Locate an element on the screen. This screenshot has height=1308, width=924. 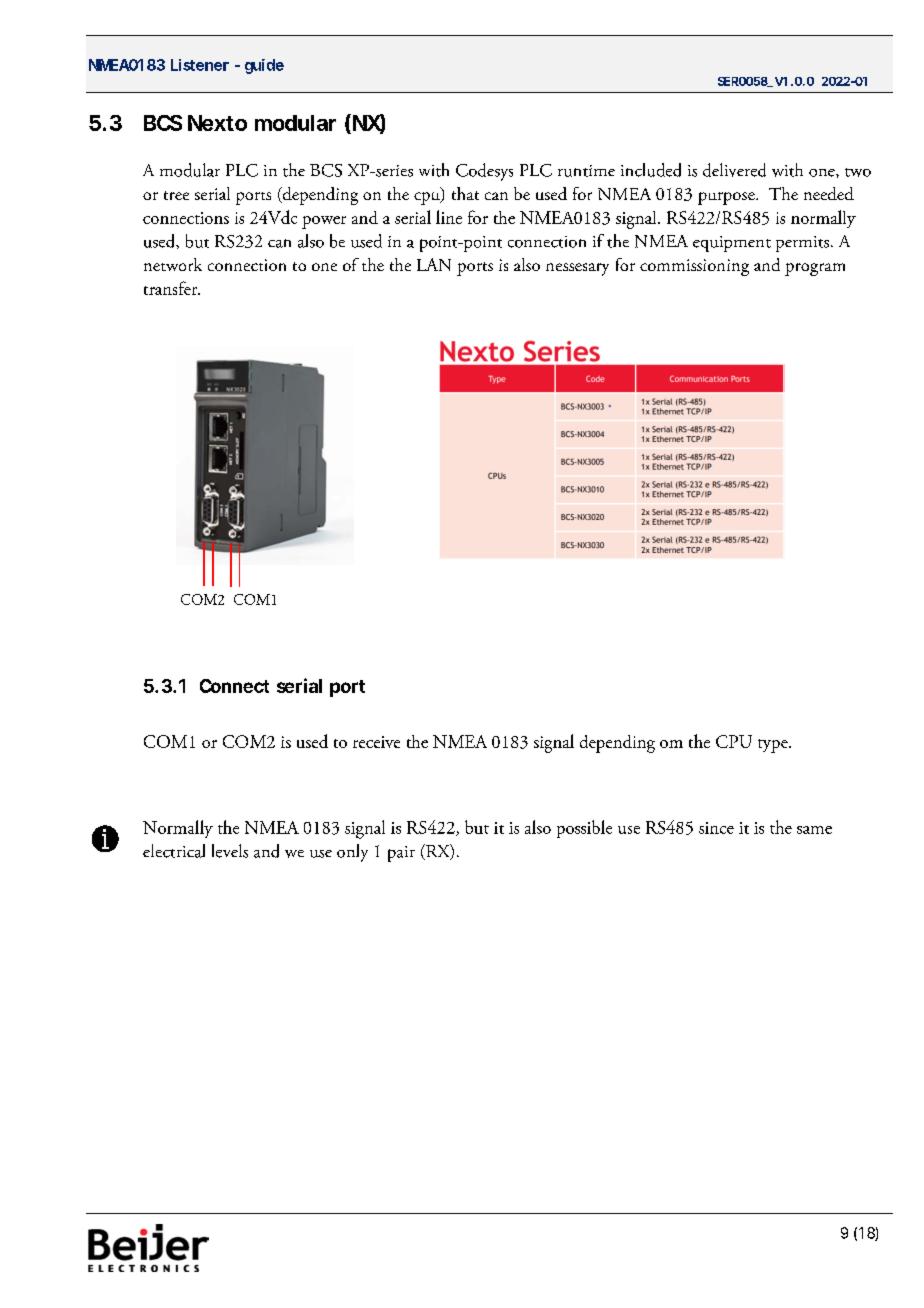
transfer is located at coordinates (172, 288).
